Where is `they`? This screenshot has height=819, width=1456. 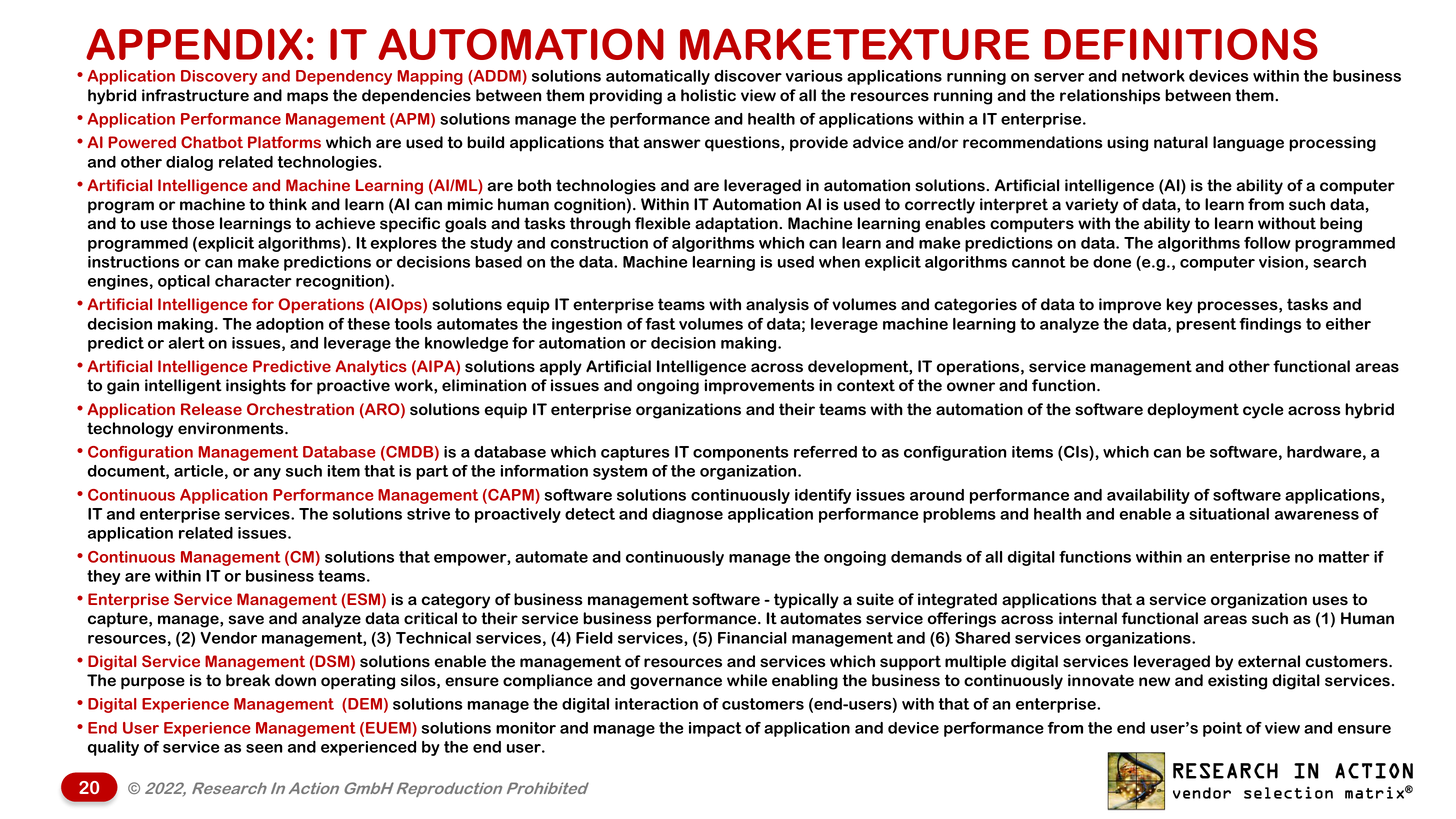
they is located at coordinates (103, 577).
